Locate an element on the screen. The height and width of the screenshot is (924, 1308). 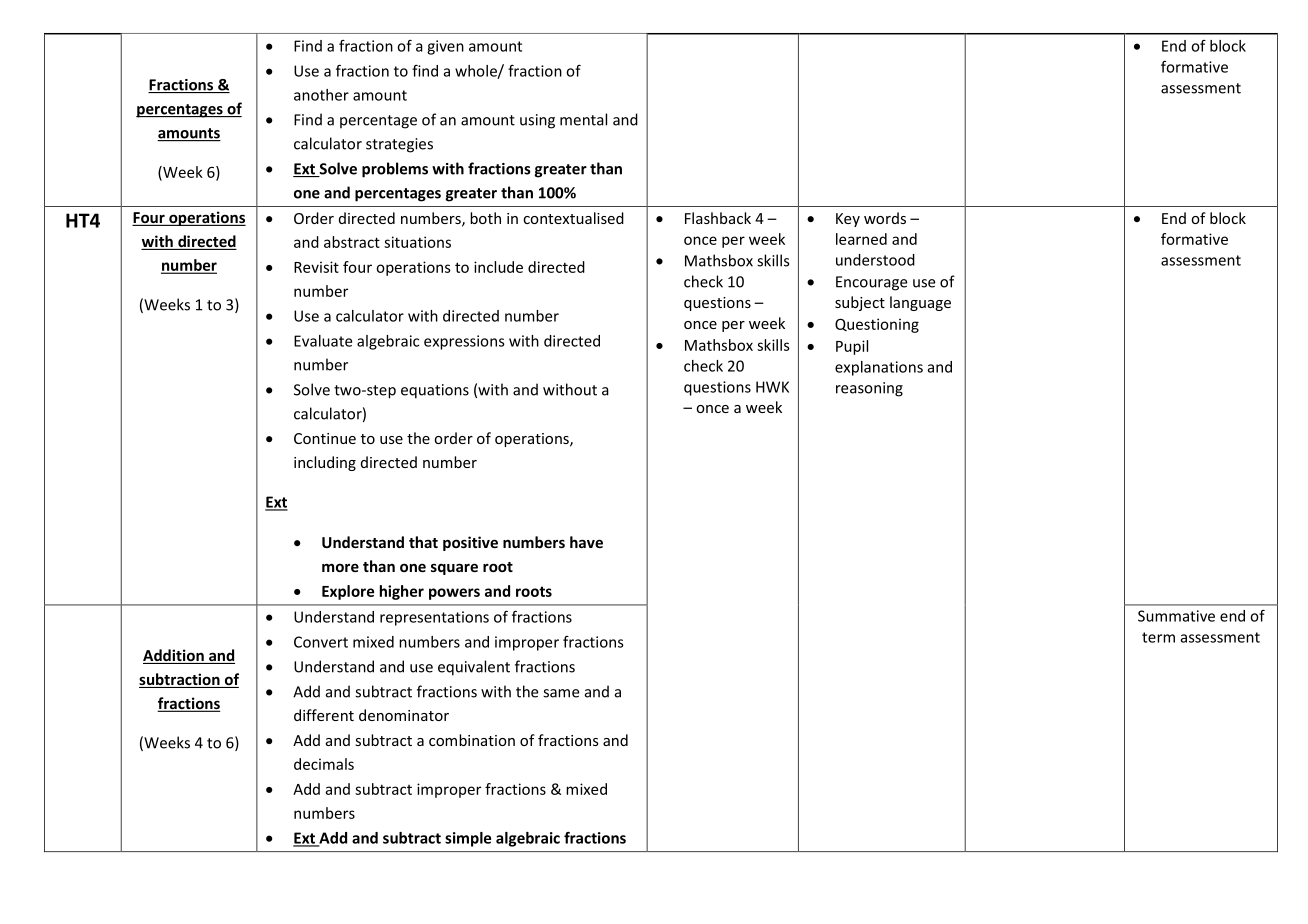
another is located at coordinates (321, 95).
